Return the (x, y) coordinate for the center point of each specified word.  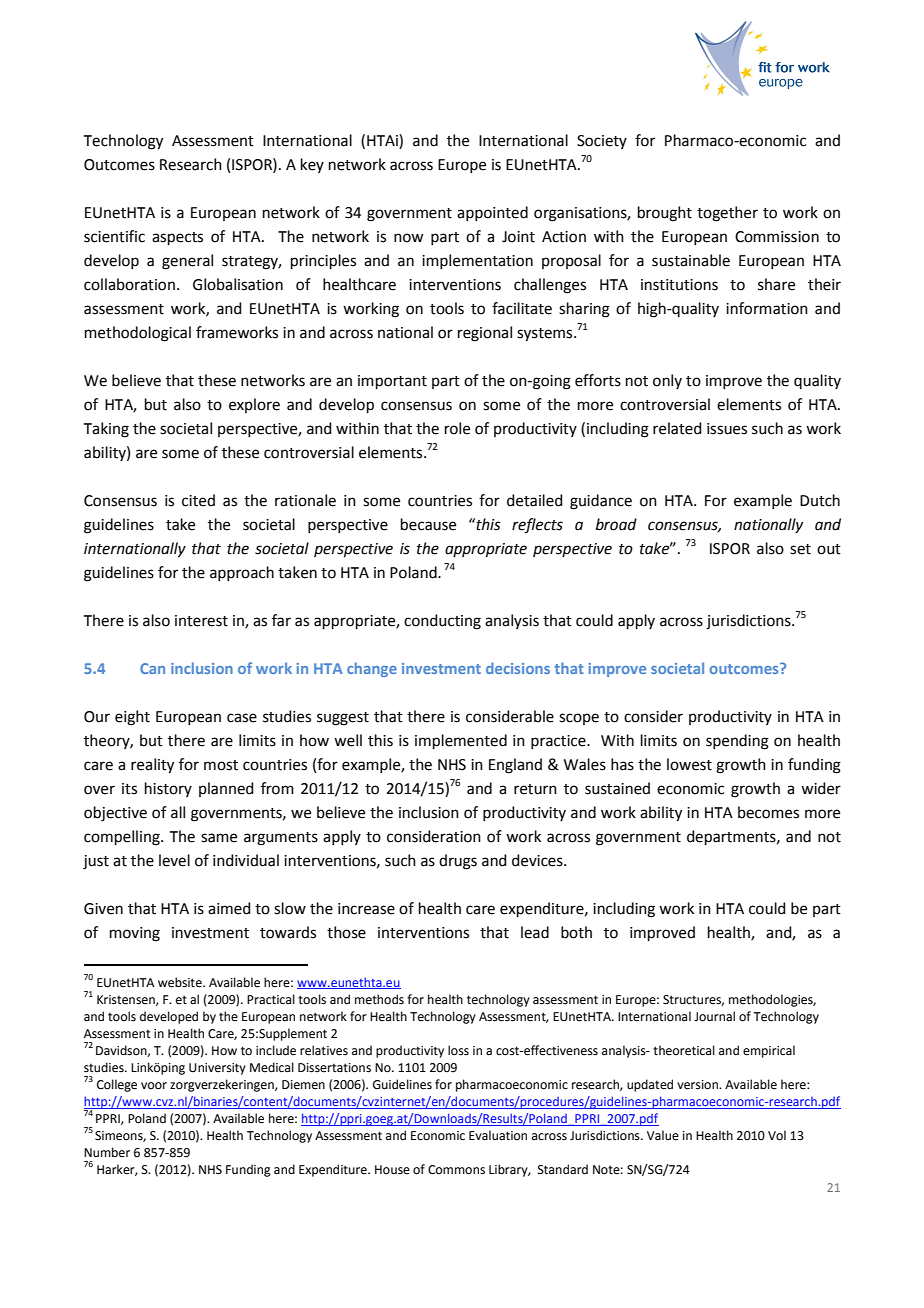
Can (152, 668)
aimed (229, 908)
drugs (458, 862)
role (457, 428)
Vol (777, 1135)
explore (254, 405)
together (727, 214)
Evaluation (498, 1135)
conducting (442, 622)
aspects (177, 238)
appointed (492, 213)
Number (107, 1152)
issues (727, 429)
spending (737, 742)
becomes (768, 812)
